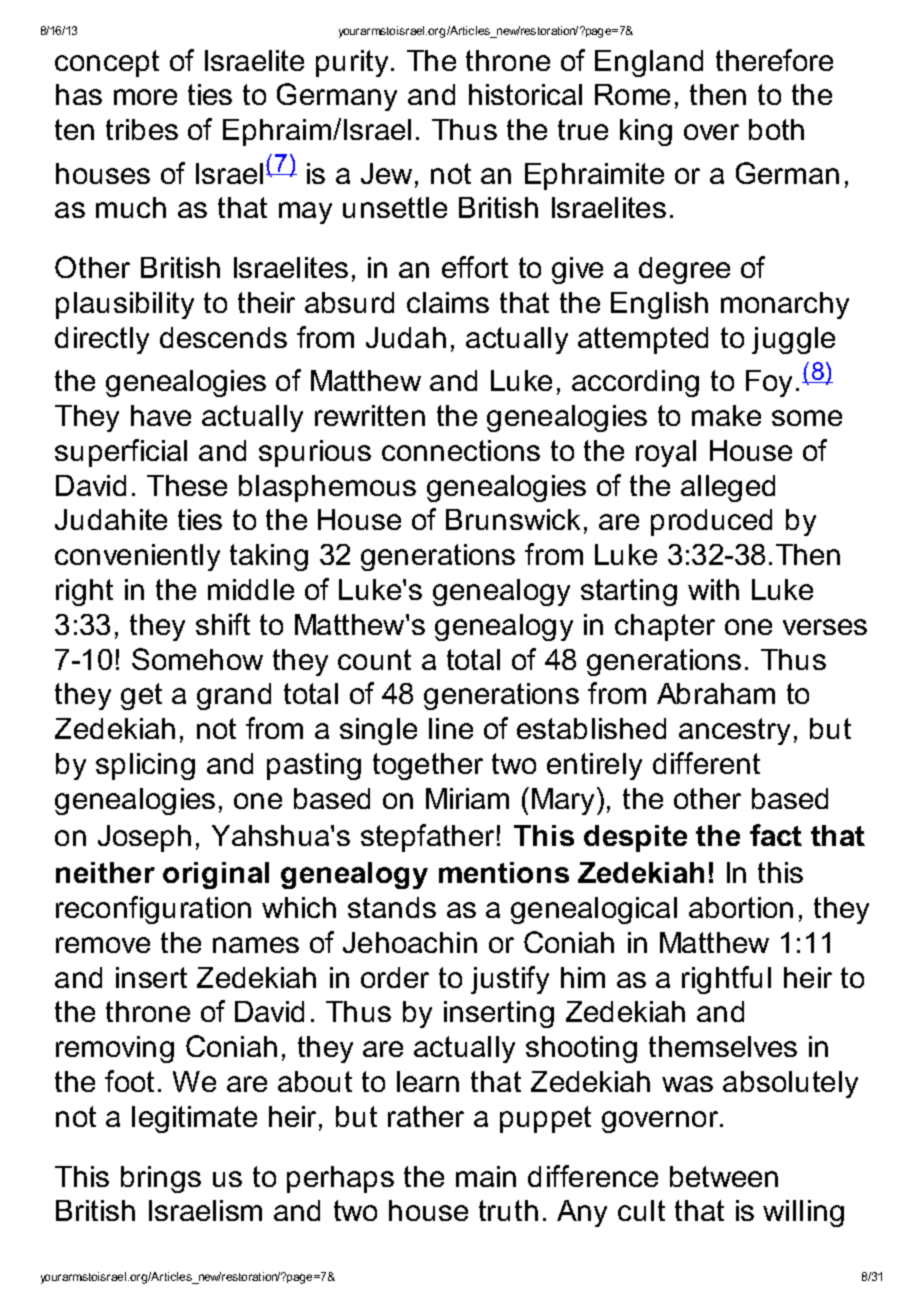 This screenshot has width=924, height=1308. What do you see at coordinates (161, 1179) in the screenshot?
I see `brings` at bounding box center [161, 1179].
